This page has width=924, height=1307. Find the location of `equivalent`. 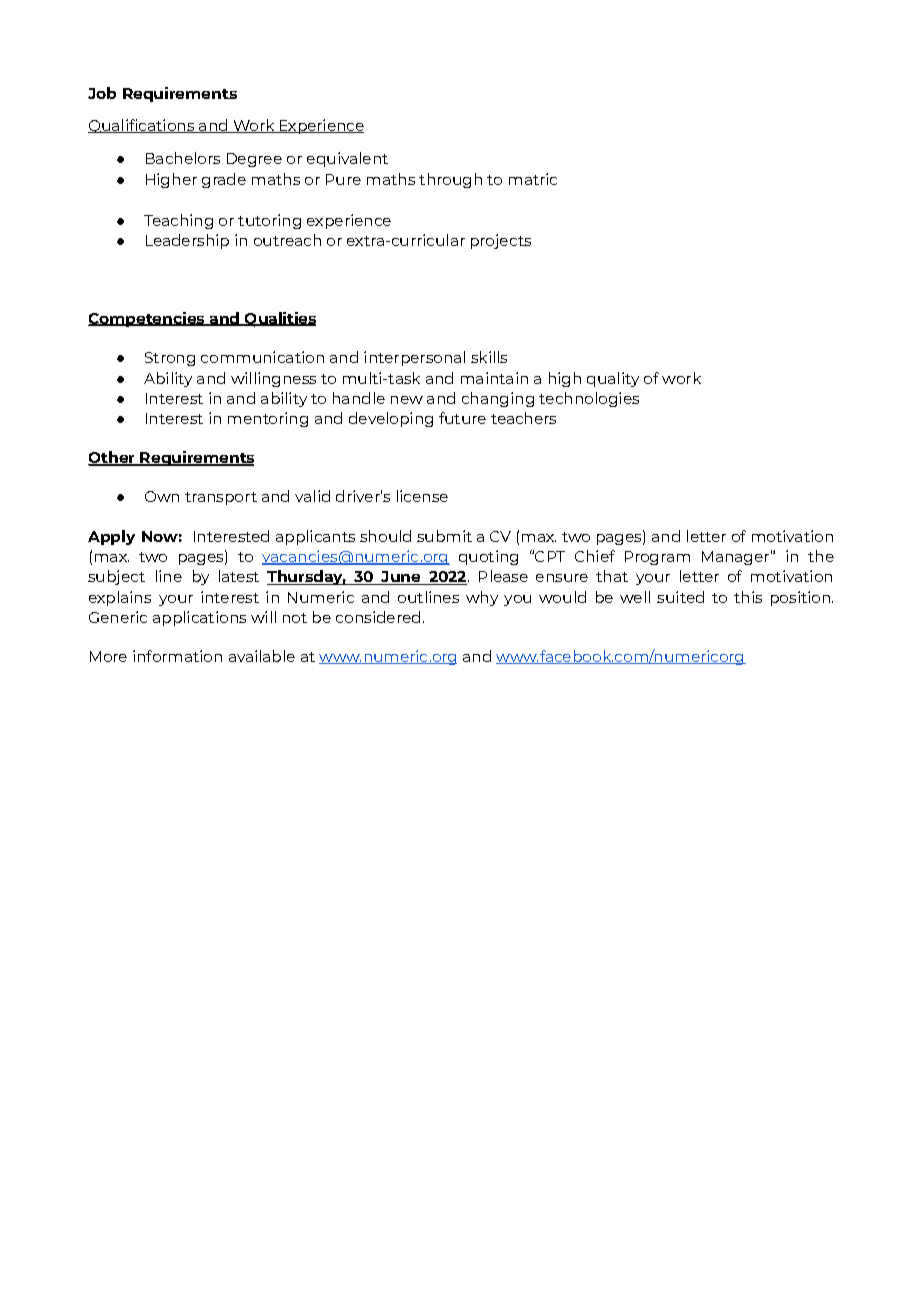

equivalent is located at coordinates (347, 159).
